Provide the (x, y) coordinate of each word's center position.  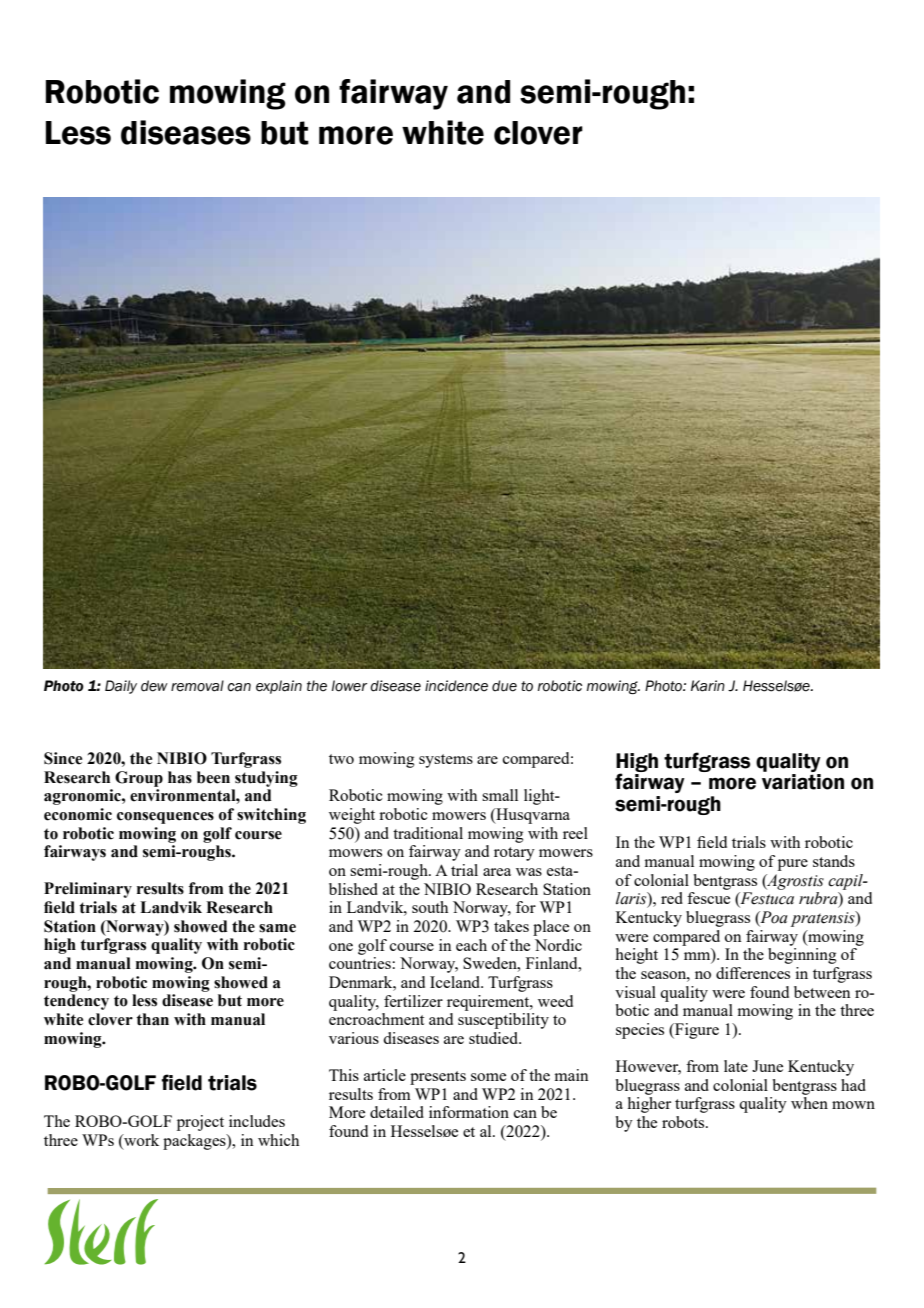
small (500, 795)
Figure (696, 1031)
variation (803, 782)
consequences (165, 818)
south (430, 907)
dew (154, 686)
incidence (456, 686)
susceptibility (503, 1021)
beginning (802, 956)
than (152, 1019)
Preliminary (88, 890)
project (200, 1123)
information (469, 1112)
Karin (708, 686)
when (809, 1103)
